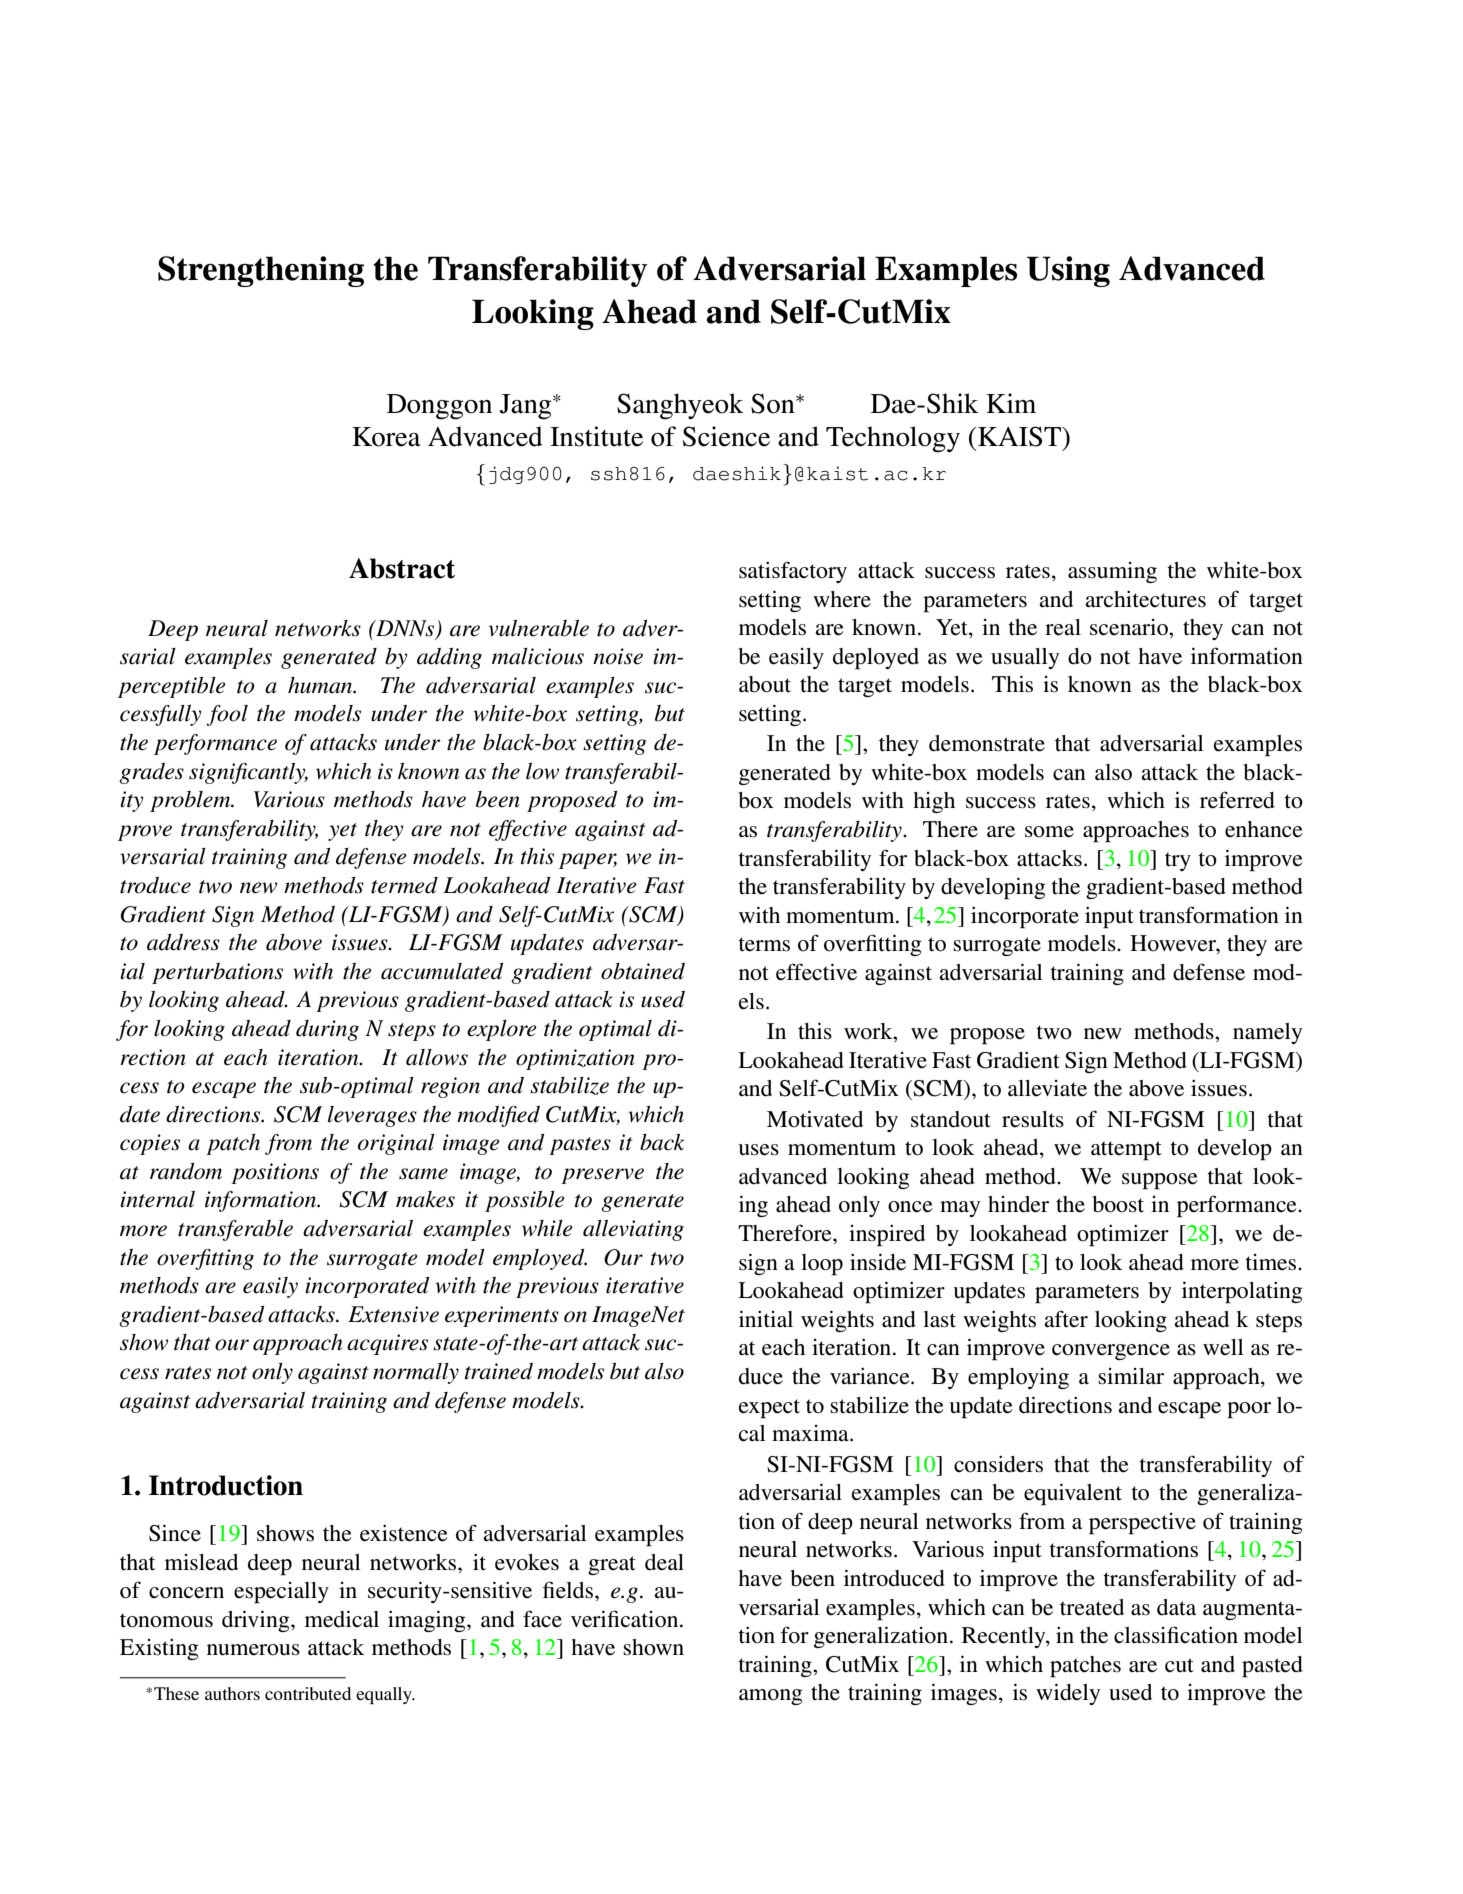 The width and height of the screenshot is (1463, 1894). I want to click on convergence, so click(1111, 1352).
